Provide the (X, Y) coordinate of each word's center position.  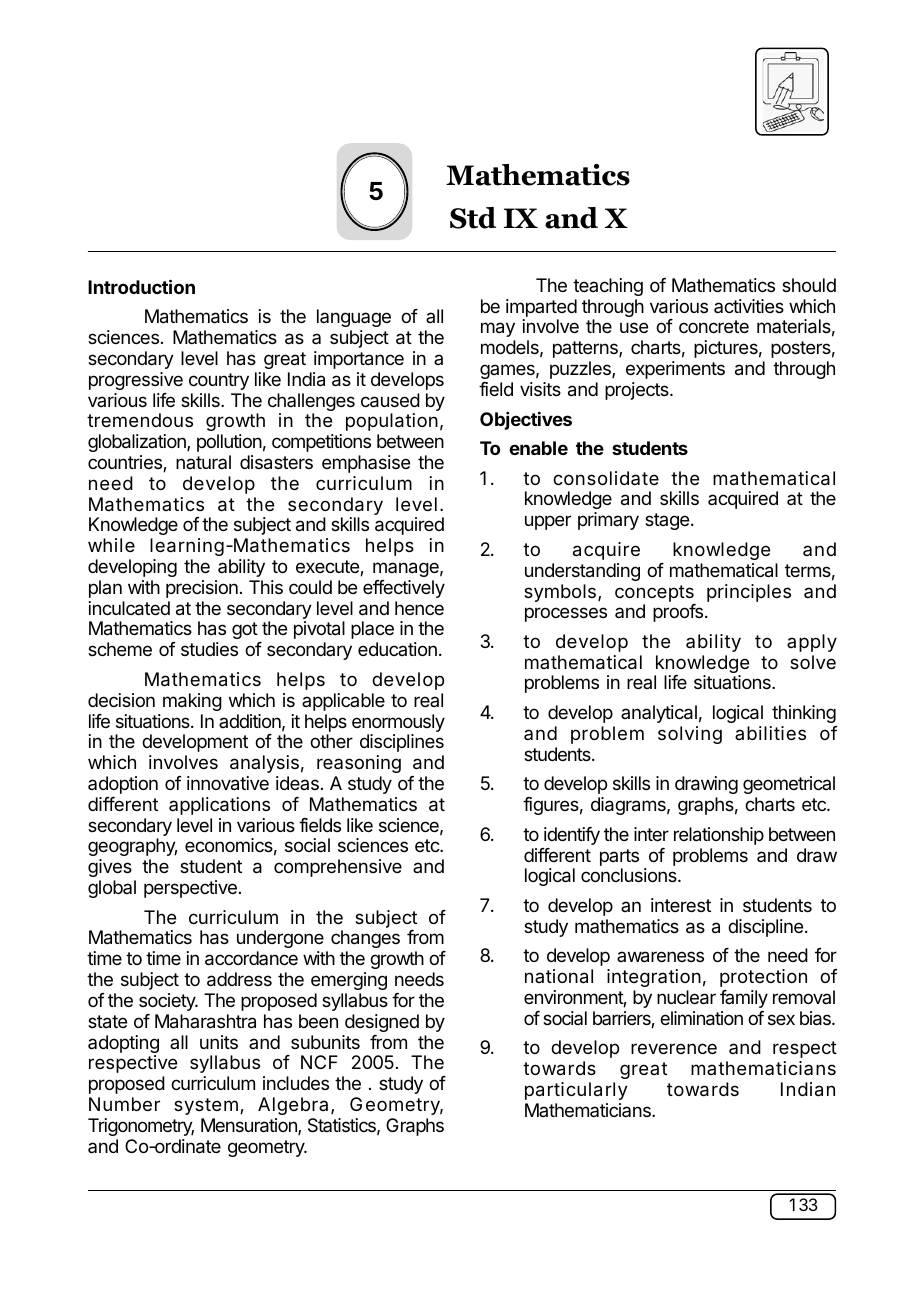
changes (365, 939)
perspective (190, 889)
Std (473, 218)
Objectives (526, 421)
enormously (398, 723)
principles (749, 593)
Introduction (141, 286)
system (206, 1106)
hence (419, 608)
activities (749, 306)
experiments (675, 370)
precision (202, 589)
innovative (228, 783)
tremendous (140, 420)
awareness (660, 957)
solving (690, 735)
